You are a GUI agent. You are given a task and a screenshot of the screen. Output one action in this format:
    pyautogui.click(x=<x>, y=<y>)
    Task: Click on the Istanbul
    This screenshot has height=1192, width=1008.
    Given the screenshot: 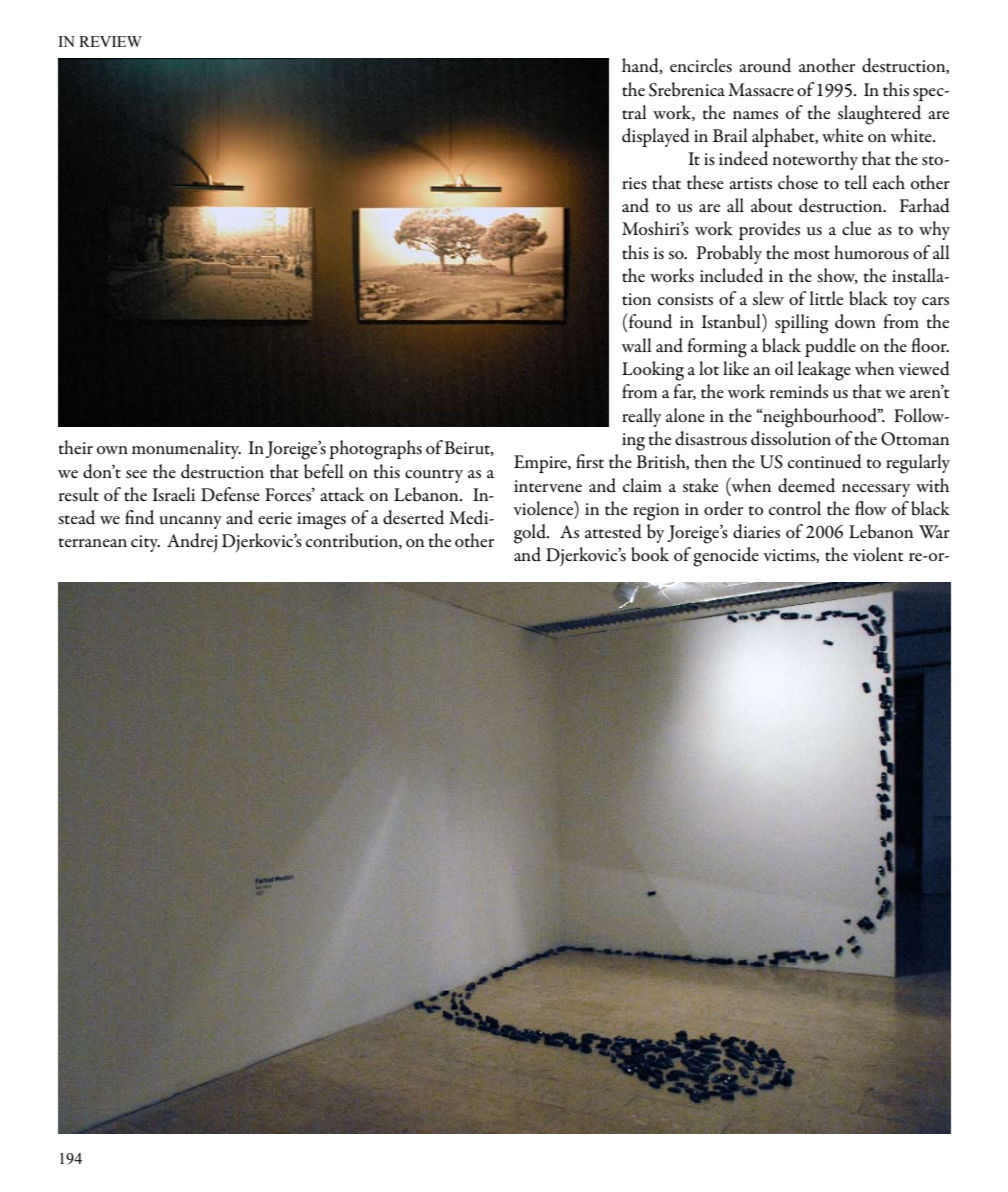 What is the action you would take?
    pyautogui.click(x=732, y=321)
